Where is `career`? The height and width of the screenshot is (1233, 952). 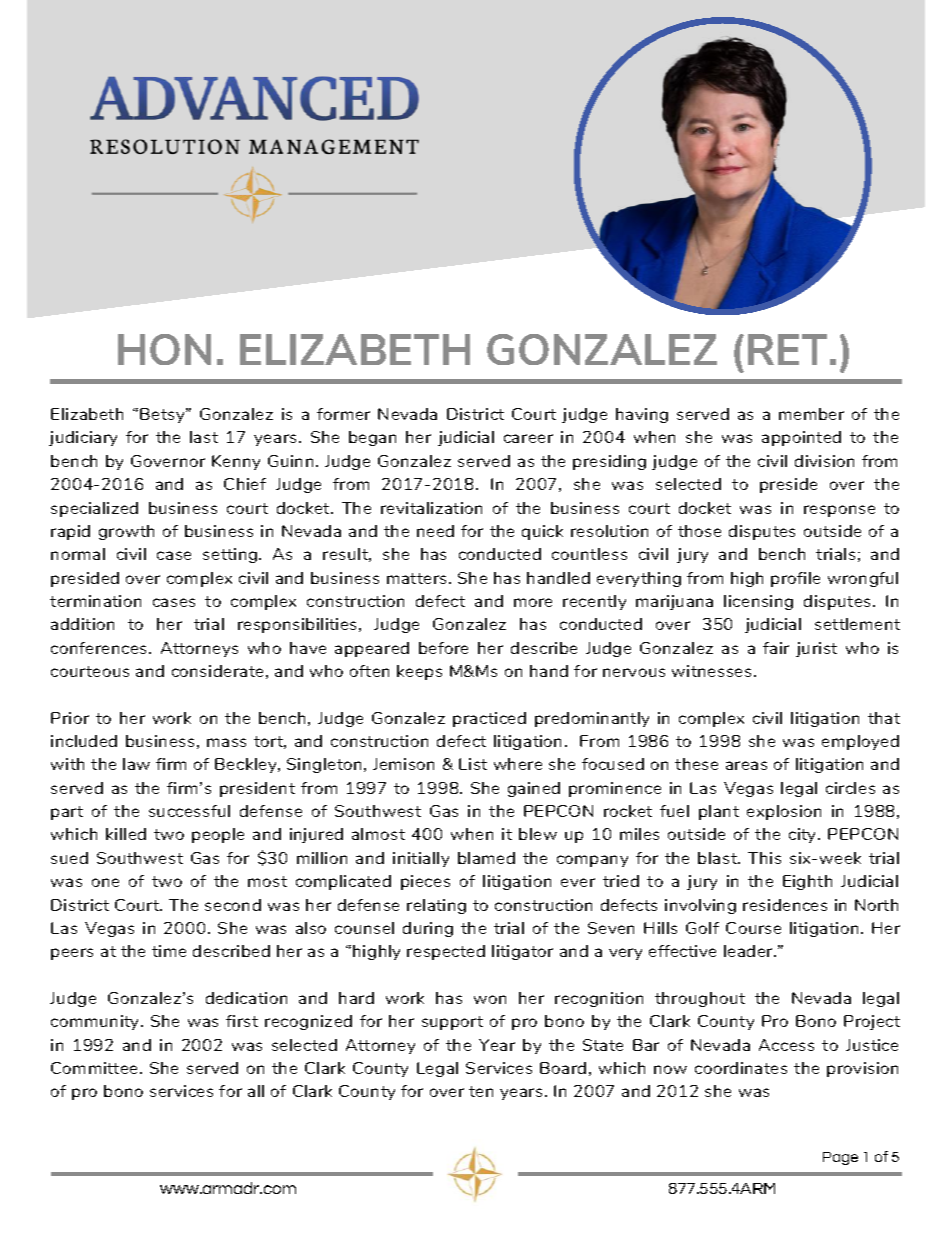 career is located at coordinates (528, 438).
